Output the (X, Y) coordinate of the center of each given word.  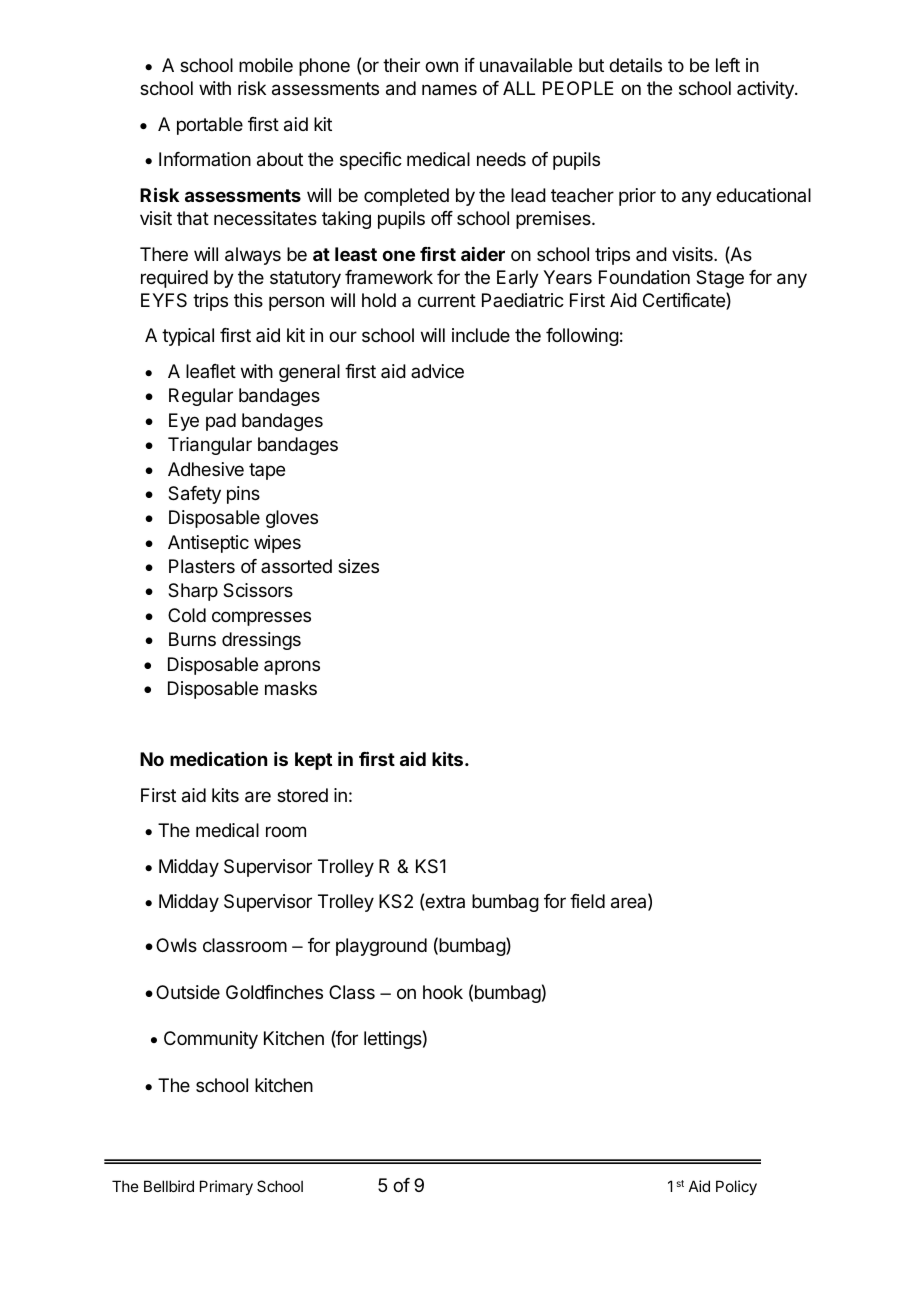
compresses (261, 618)
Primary (226, 1187)
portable (210, 126)
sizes (358, 566)
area (630, 904)
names (449, 89)
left (728, 65)
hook (443, 992)
